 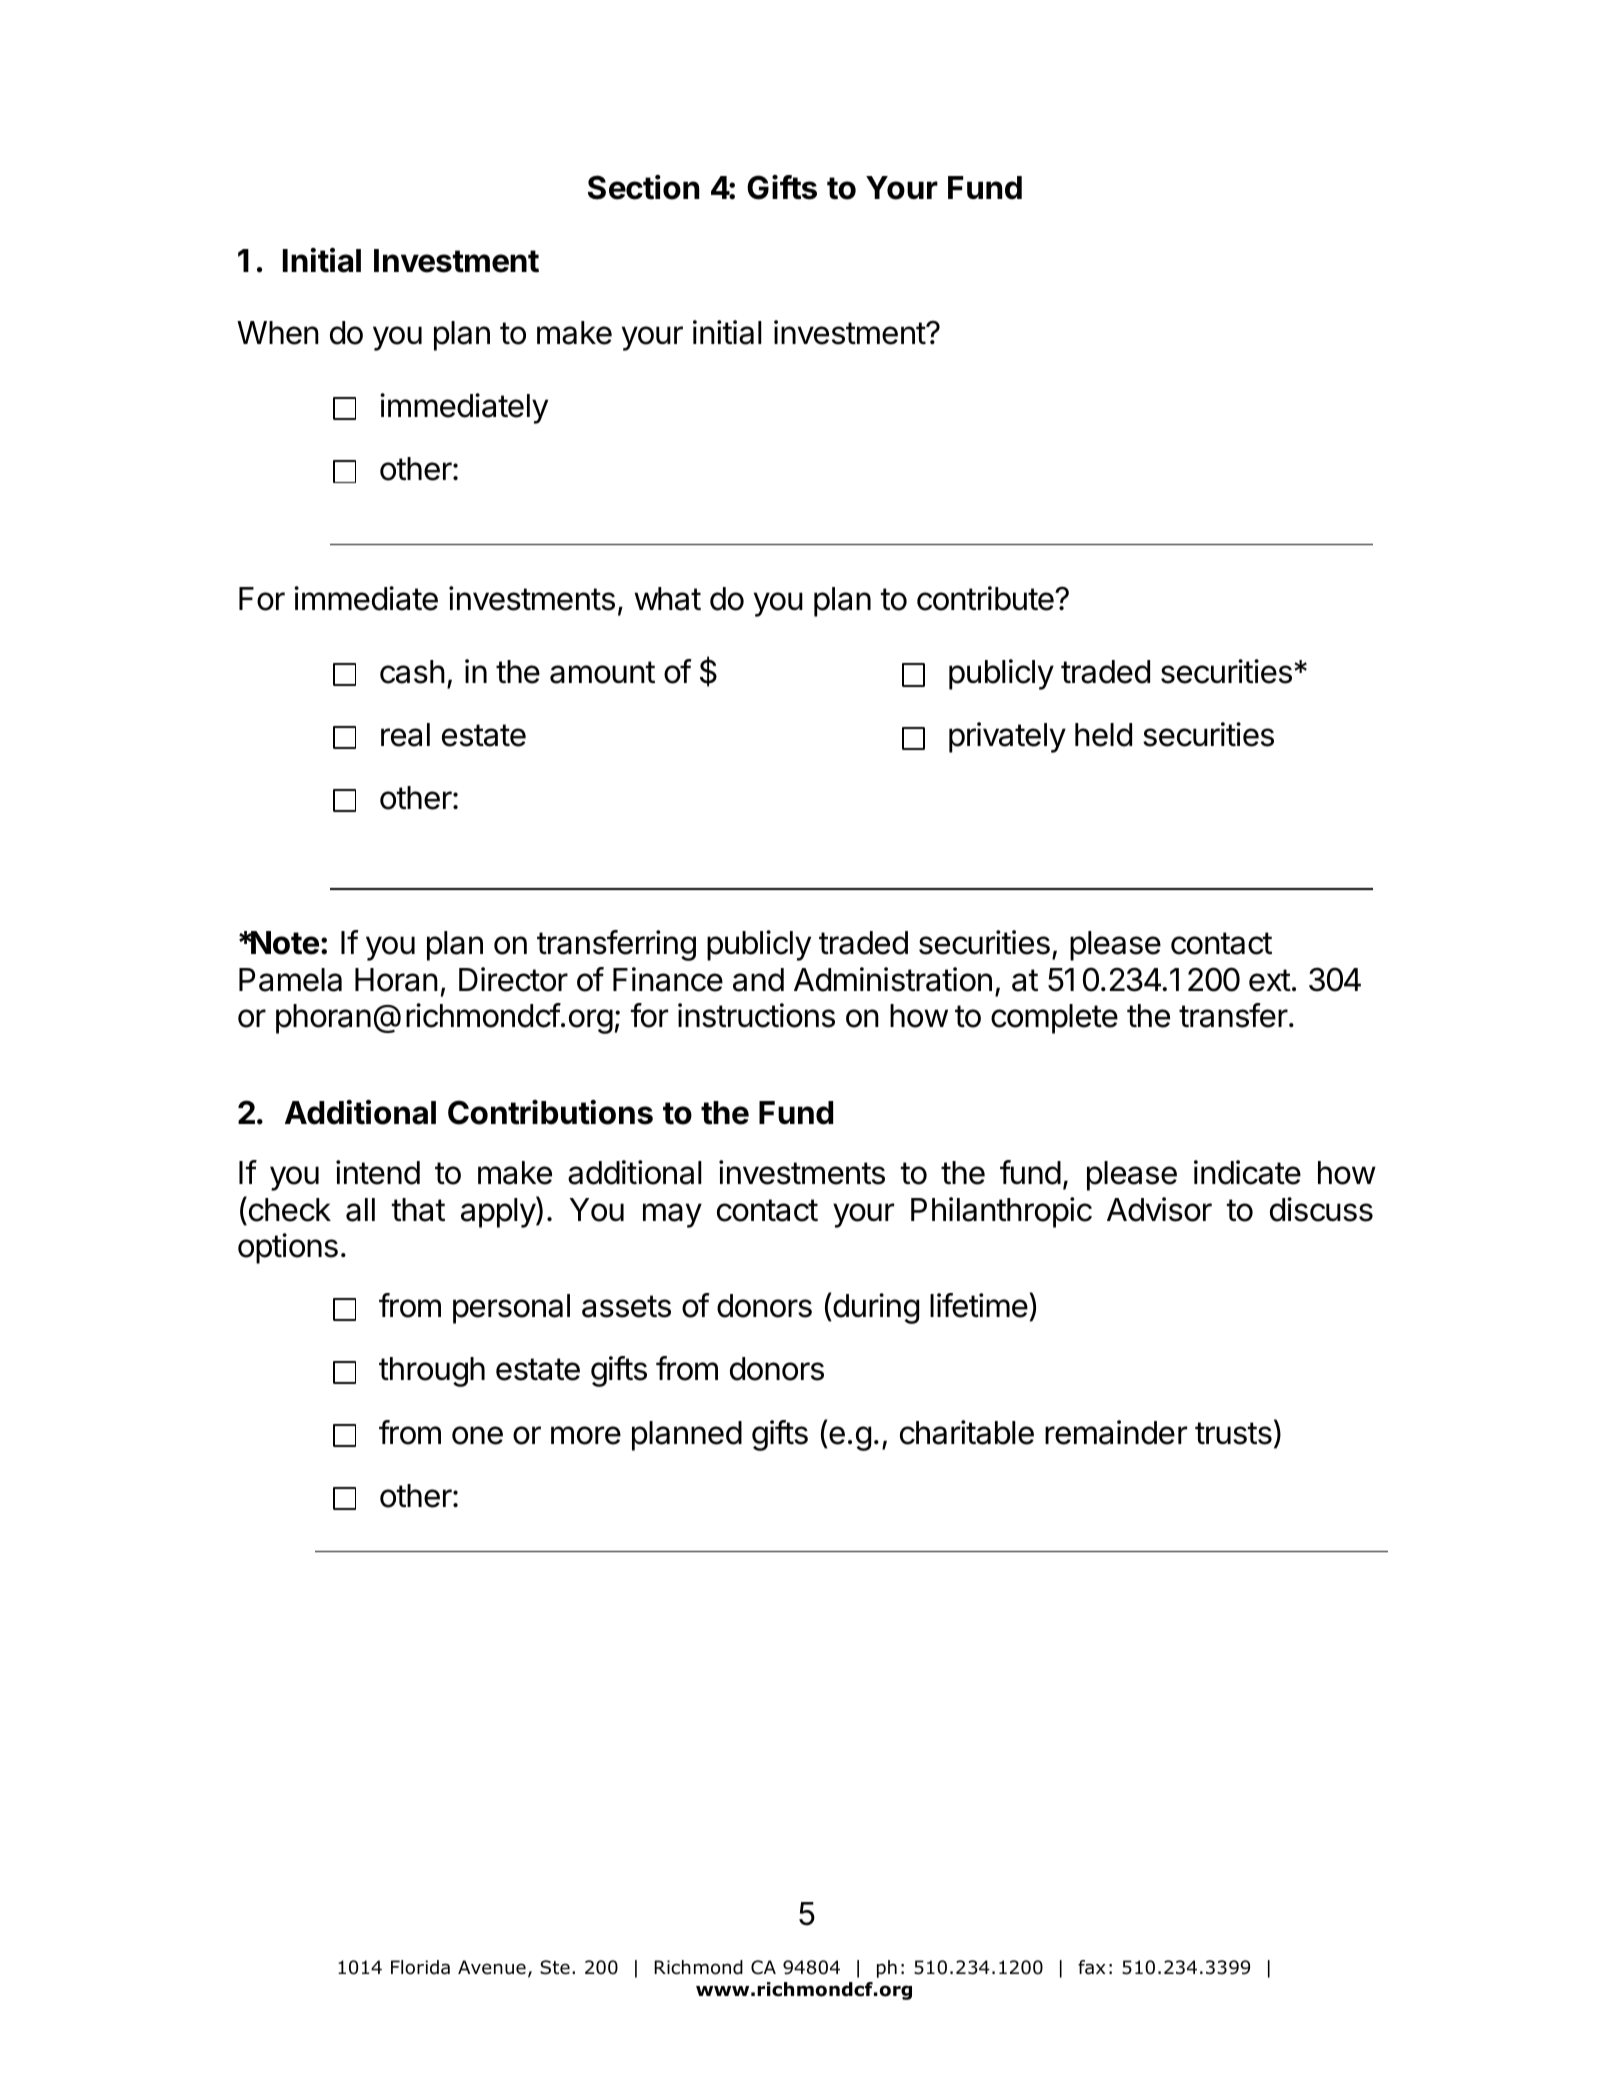 What do you see at coordinates (432, 1372) in the document?
I see `through` at bounding box center [432, 1372].
